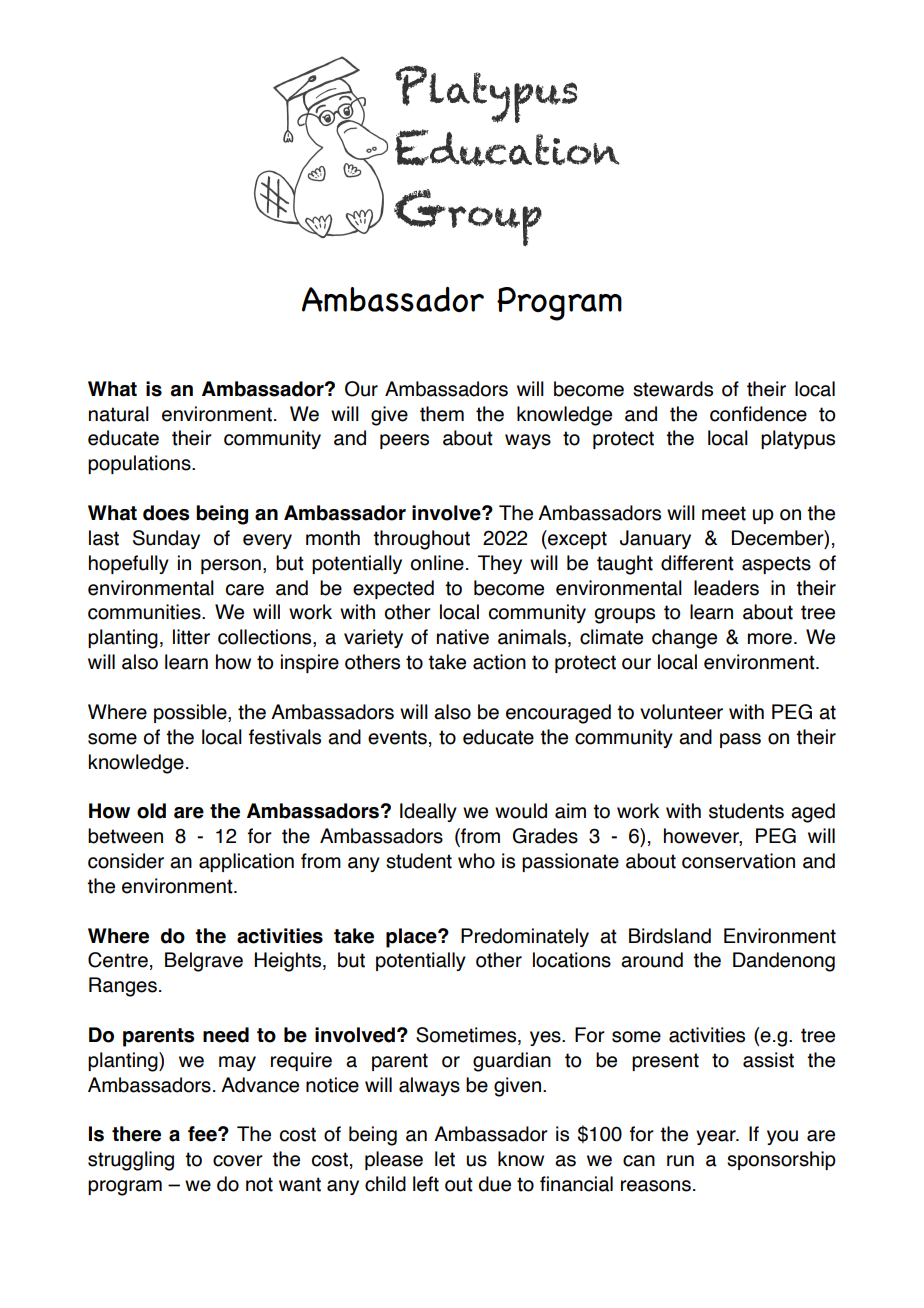 The image size is (924, 1308). What do you see at coordinates (442, 414) in the screenshot?
I see `them` at bounding box center [442, 414].
